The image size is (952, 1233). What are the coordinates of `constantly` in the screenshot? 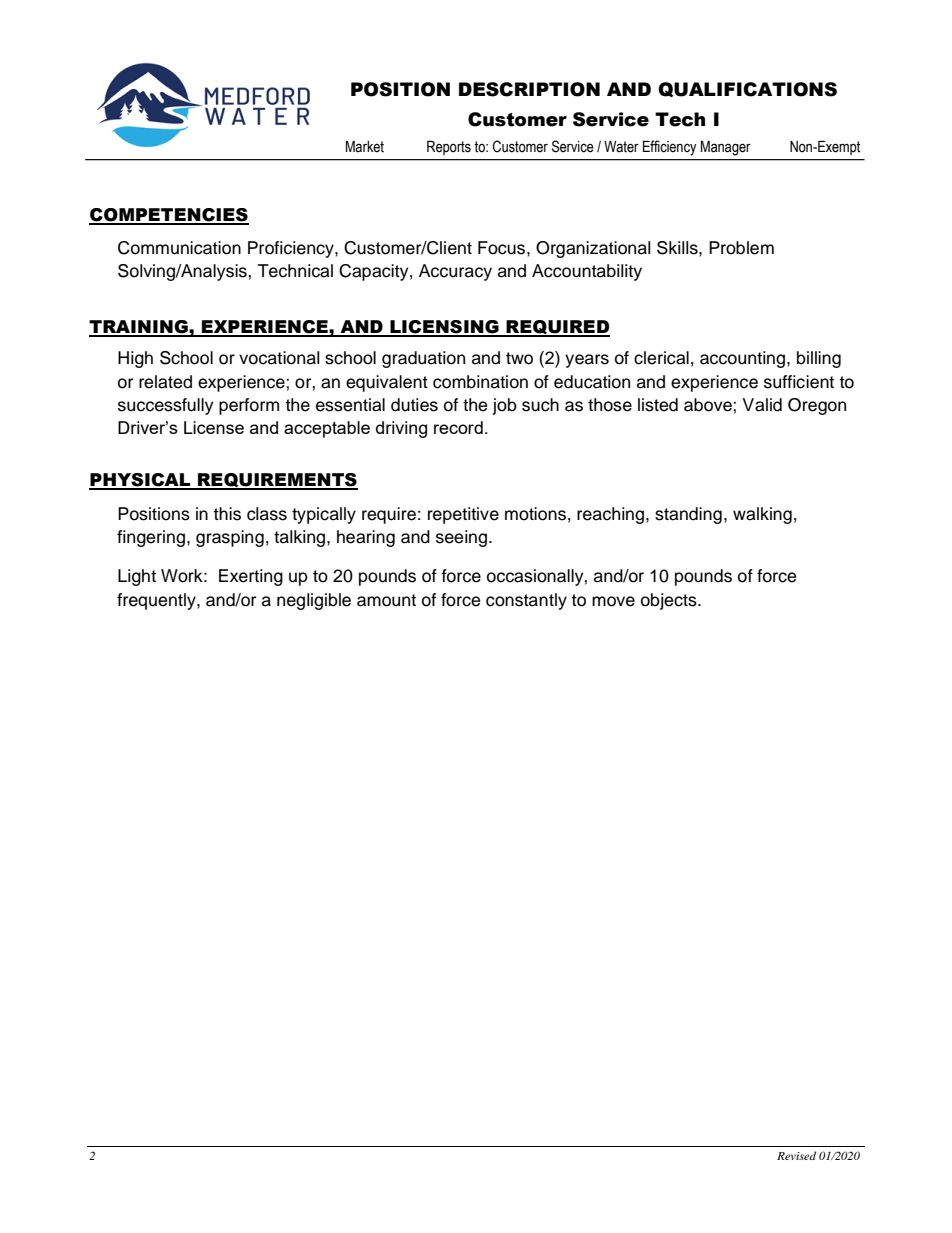 It's located at (526, 601).
